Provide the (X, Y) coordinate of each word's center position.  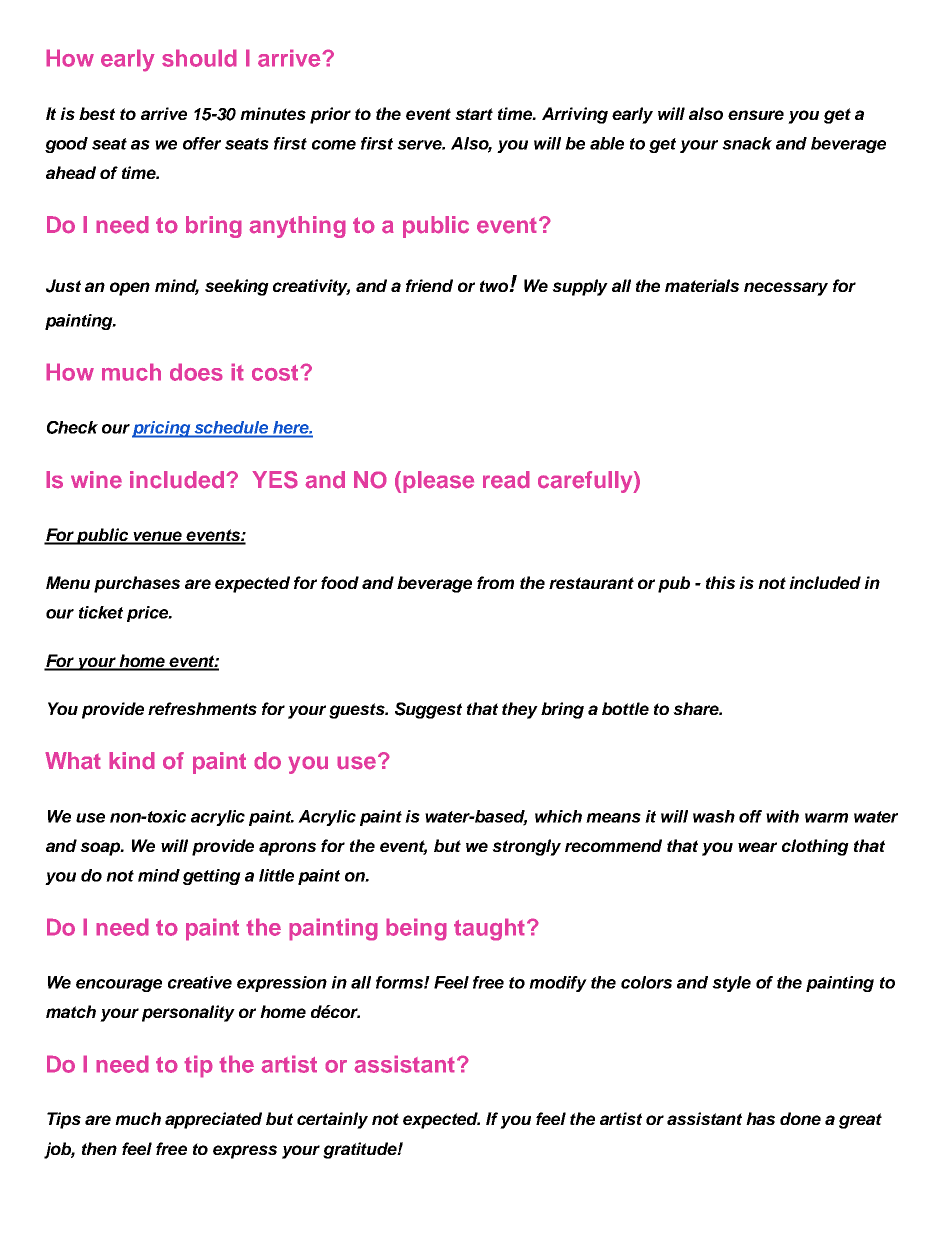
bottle (625, 708)
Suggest (428, 710)
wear (757, 847)
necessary (786, 289)
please (438, 482)
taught (489, 929)
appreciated (213, 1120)
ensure (756, 115)
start (474, 114)
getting (212, 877)
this (720, 582)
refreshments (202, 708)
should (199, 58)
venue (157, 537)
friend (429, 285)
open (130, 289)
